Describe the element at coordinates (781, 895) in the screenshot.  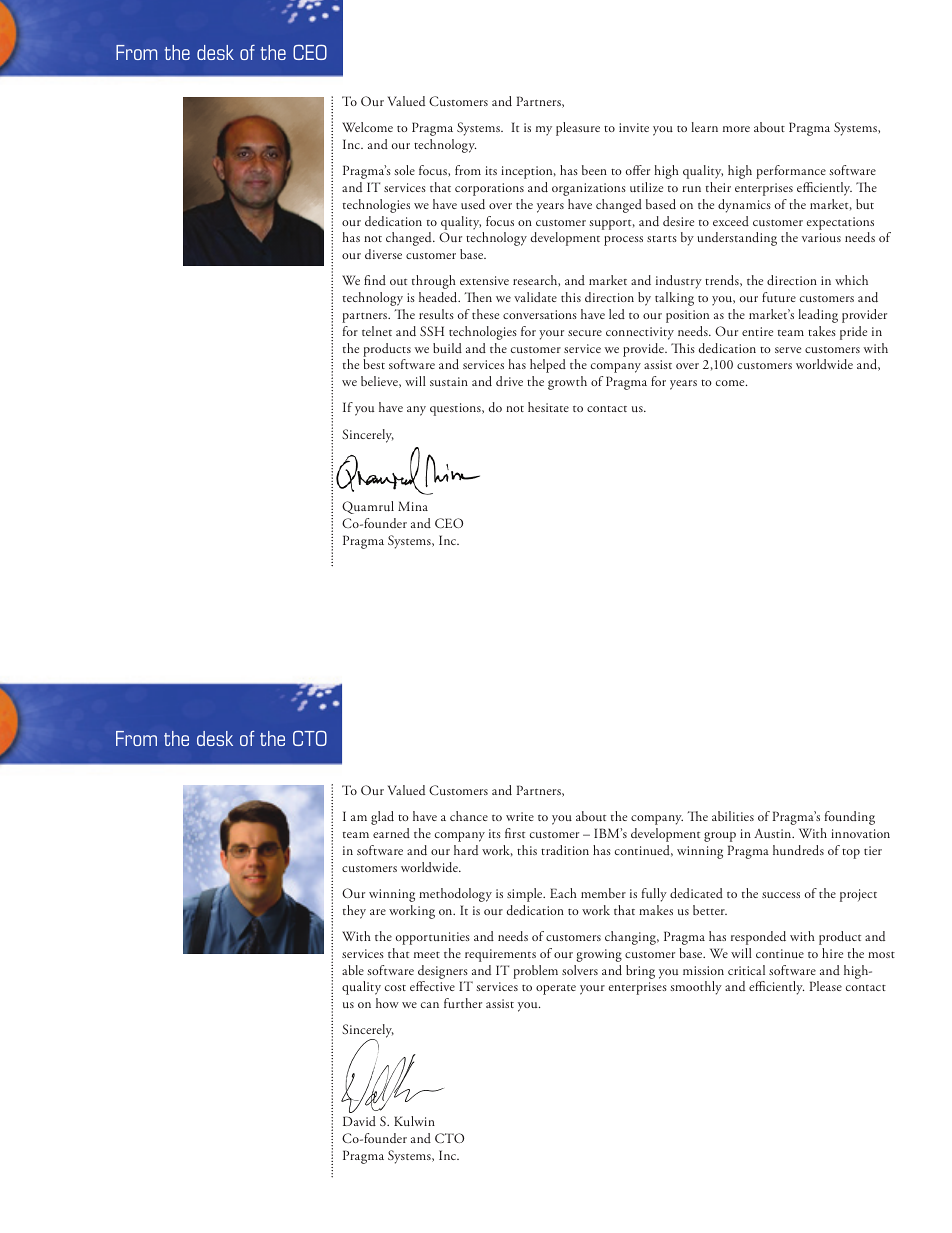
I see `success` at that location.
